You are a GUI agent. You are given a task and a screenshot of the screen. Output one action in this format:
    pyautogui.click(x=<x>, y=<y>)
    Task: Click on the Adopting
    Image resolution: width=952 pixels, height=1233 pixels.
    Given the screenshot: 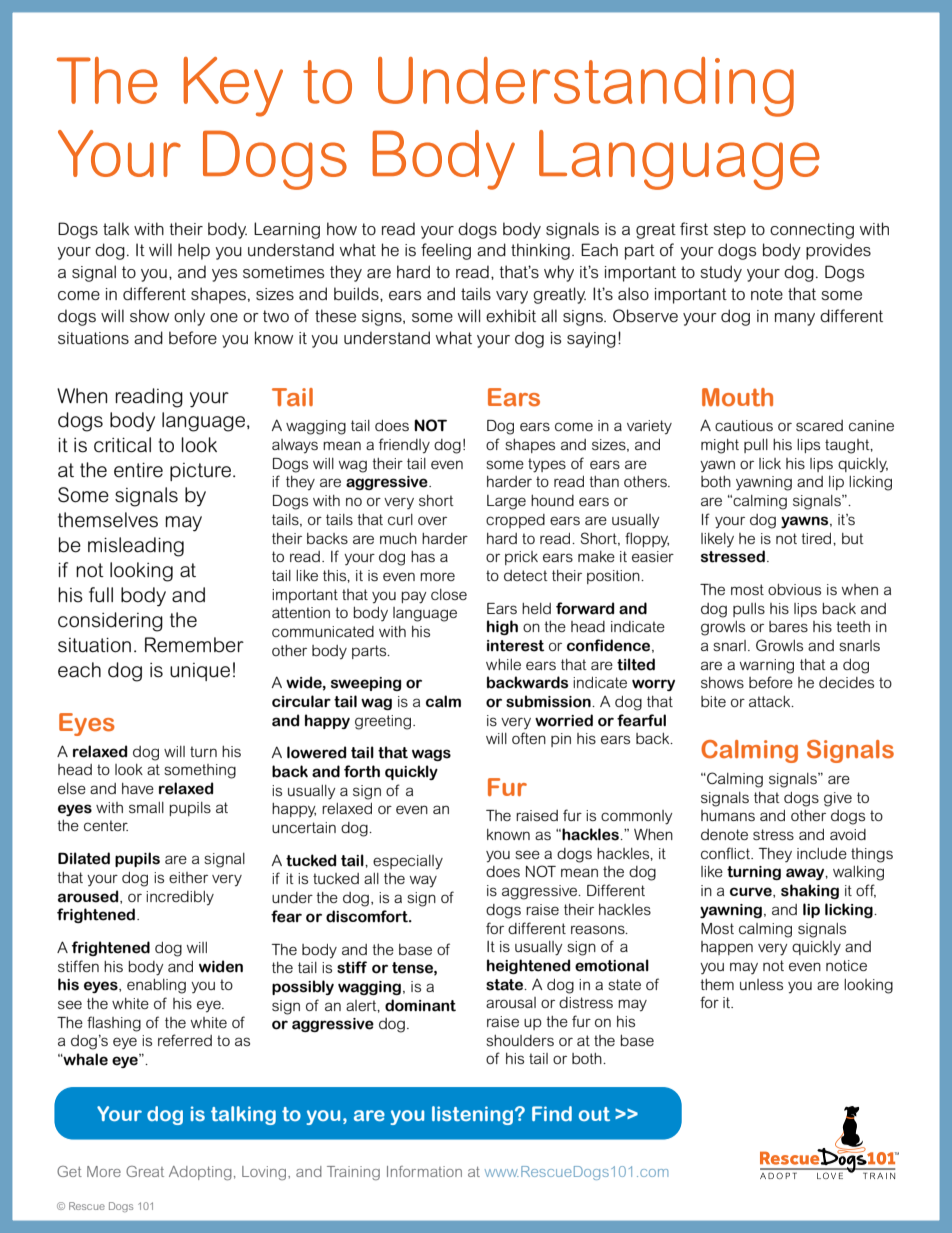 What is the action you would take?
    pyautogui.click(x=200, y=1173)
